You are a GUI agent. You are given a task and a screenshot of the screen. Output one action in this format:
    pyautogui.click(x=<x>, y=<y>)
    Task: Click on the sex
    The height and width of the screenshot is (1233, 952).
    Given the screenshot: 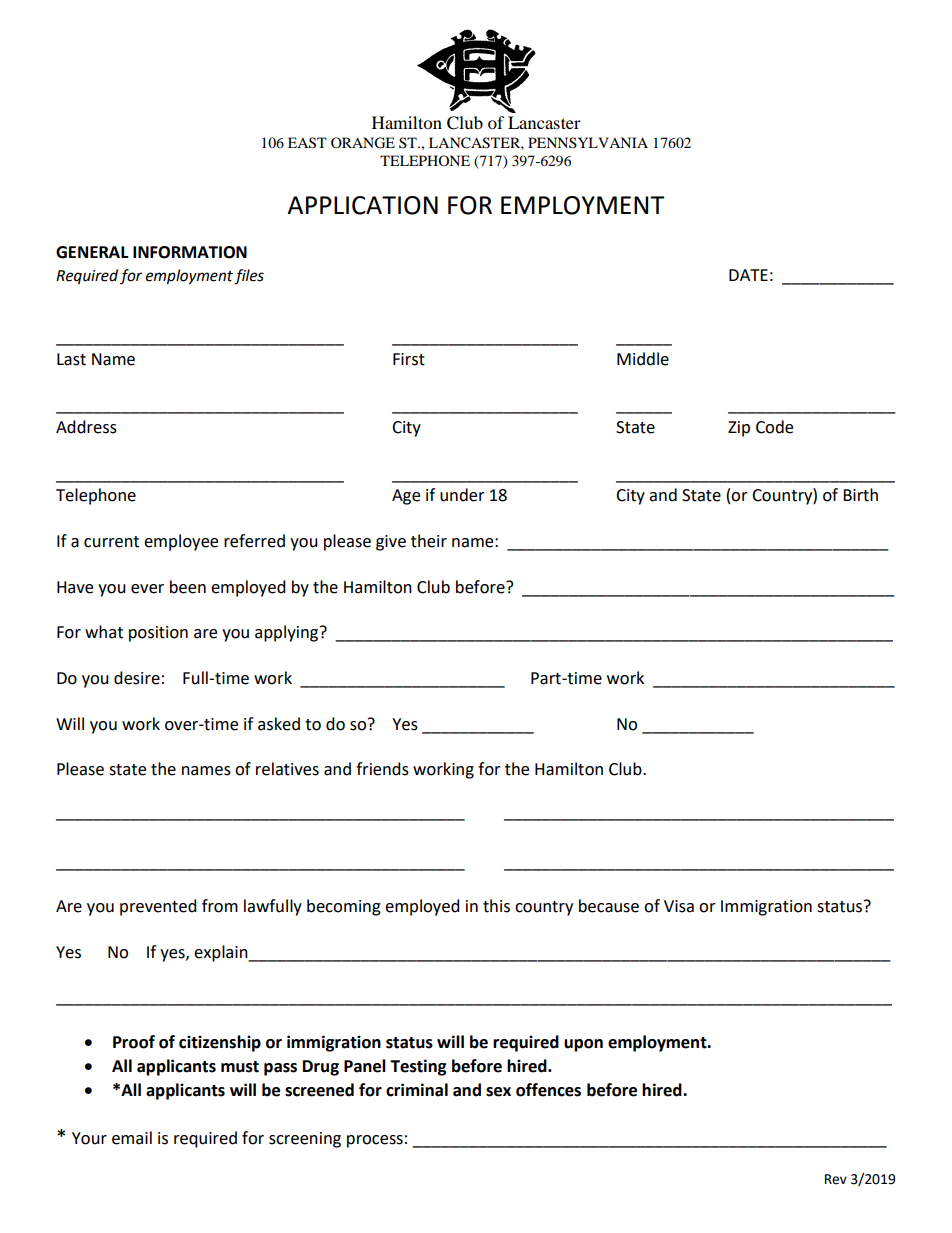 What is the action you would take?
    pyautogui.click(x=498, y=1092)
